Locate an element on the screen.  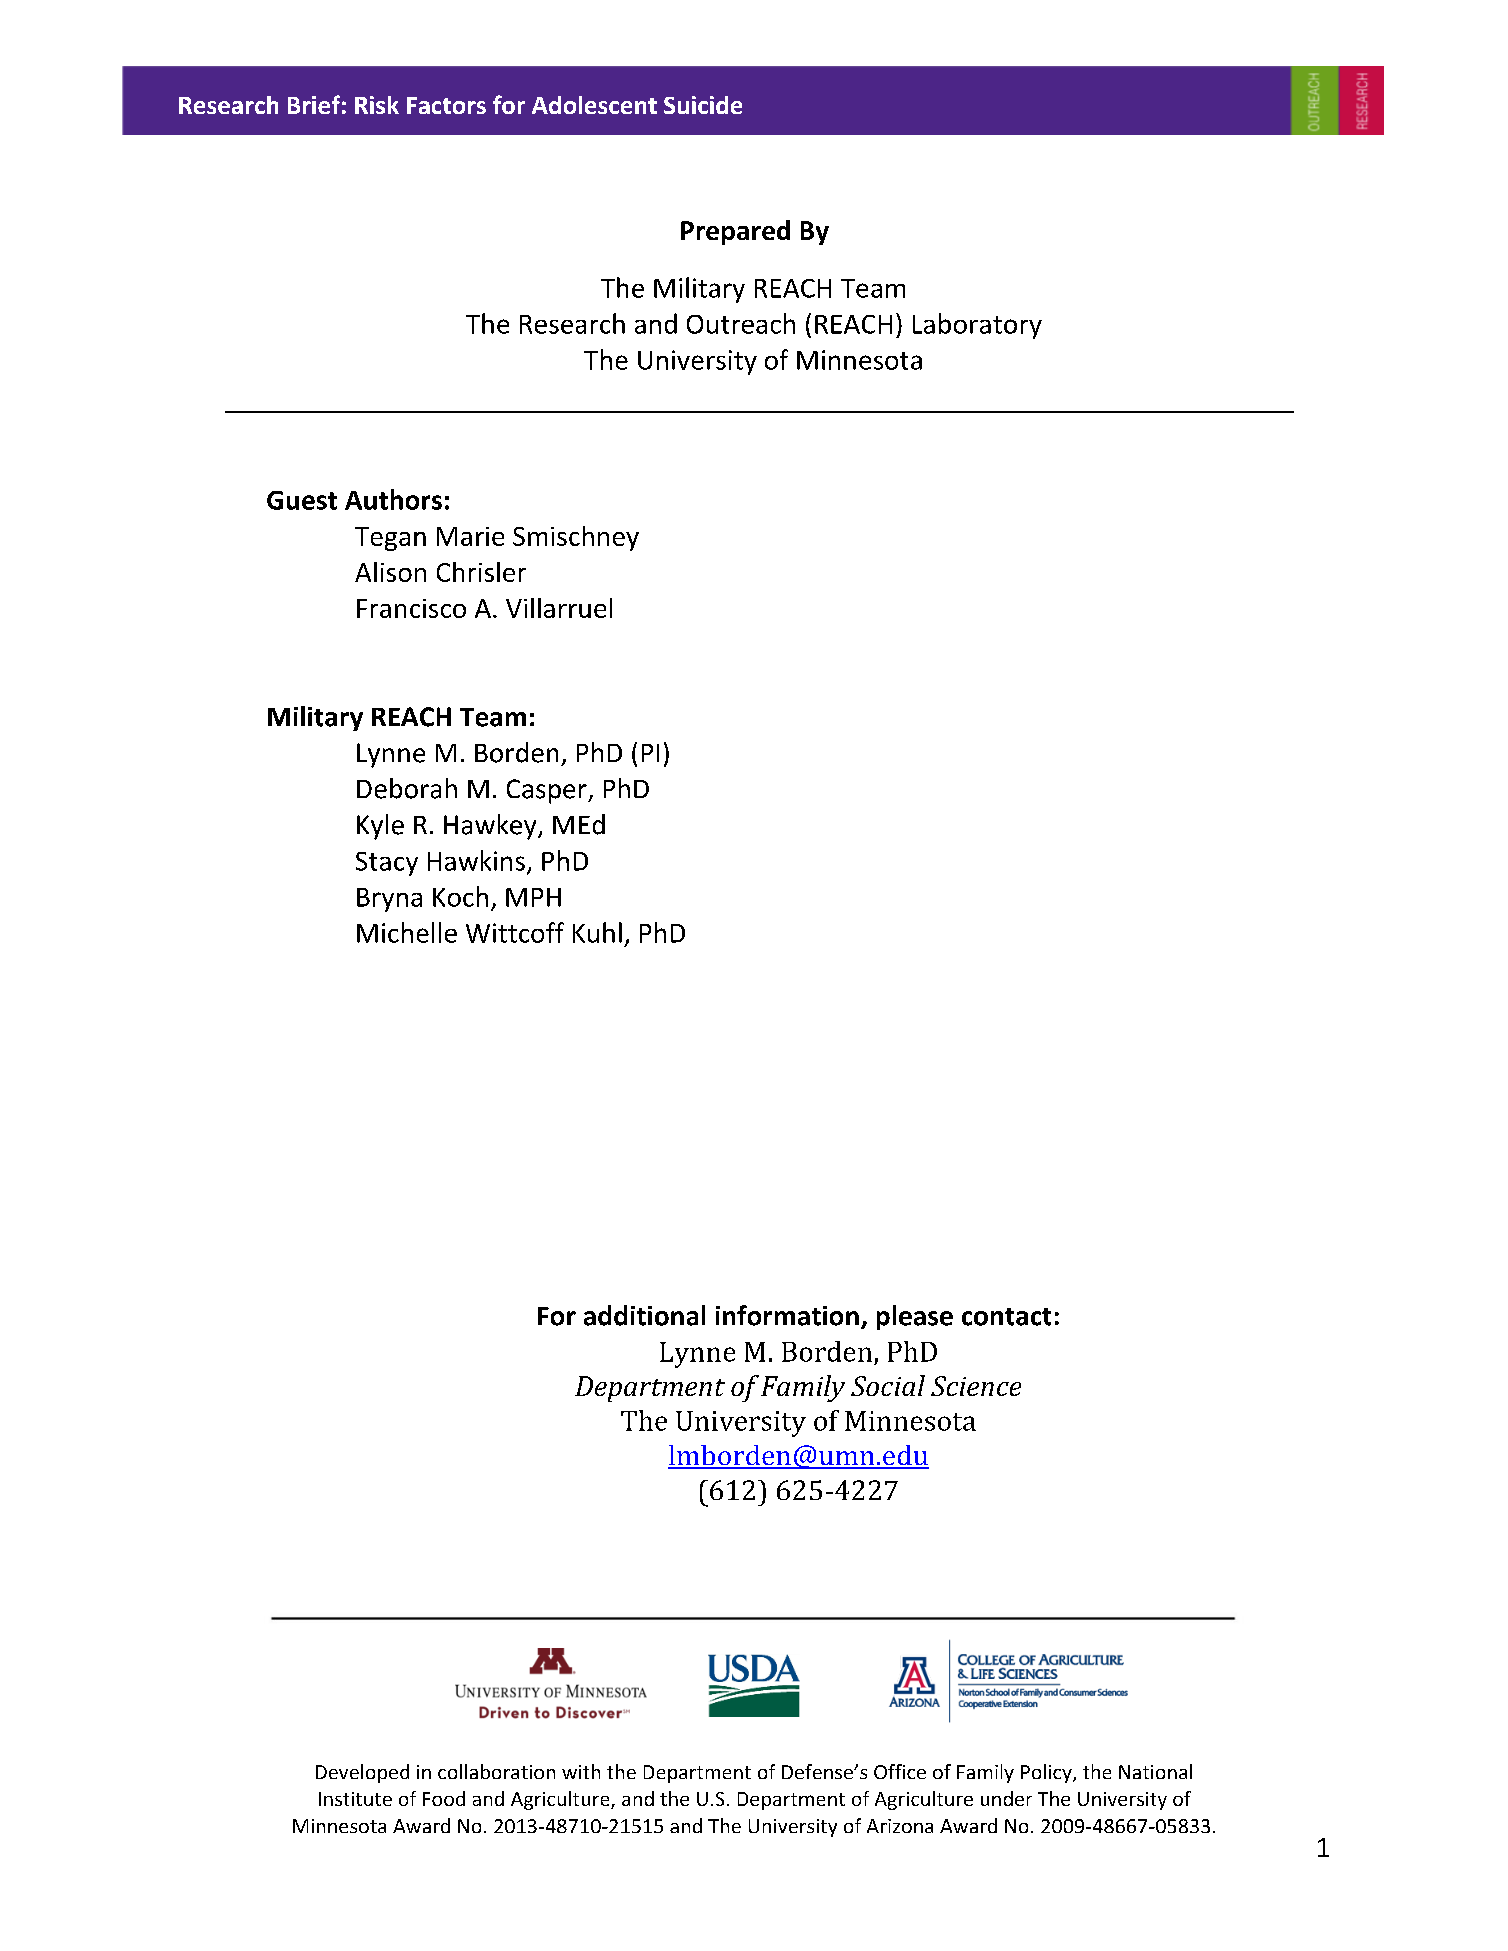
Risk is located at coordinates (377, 105).
